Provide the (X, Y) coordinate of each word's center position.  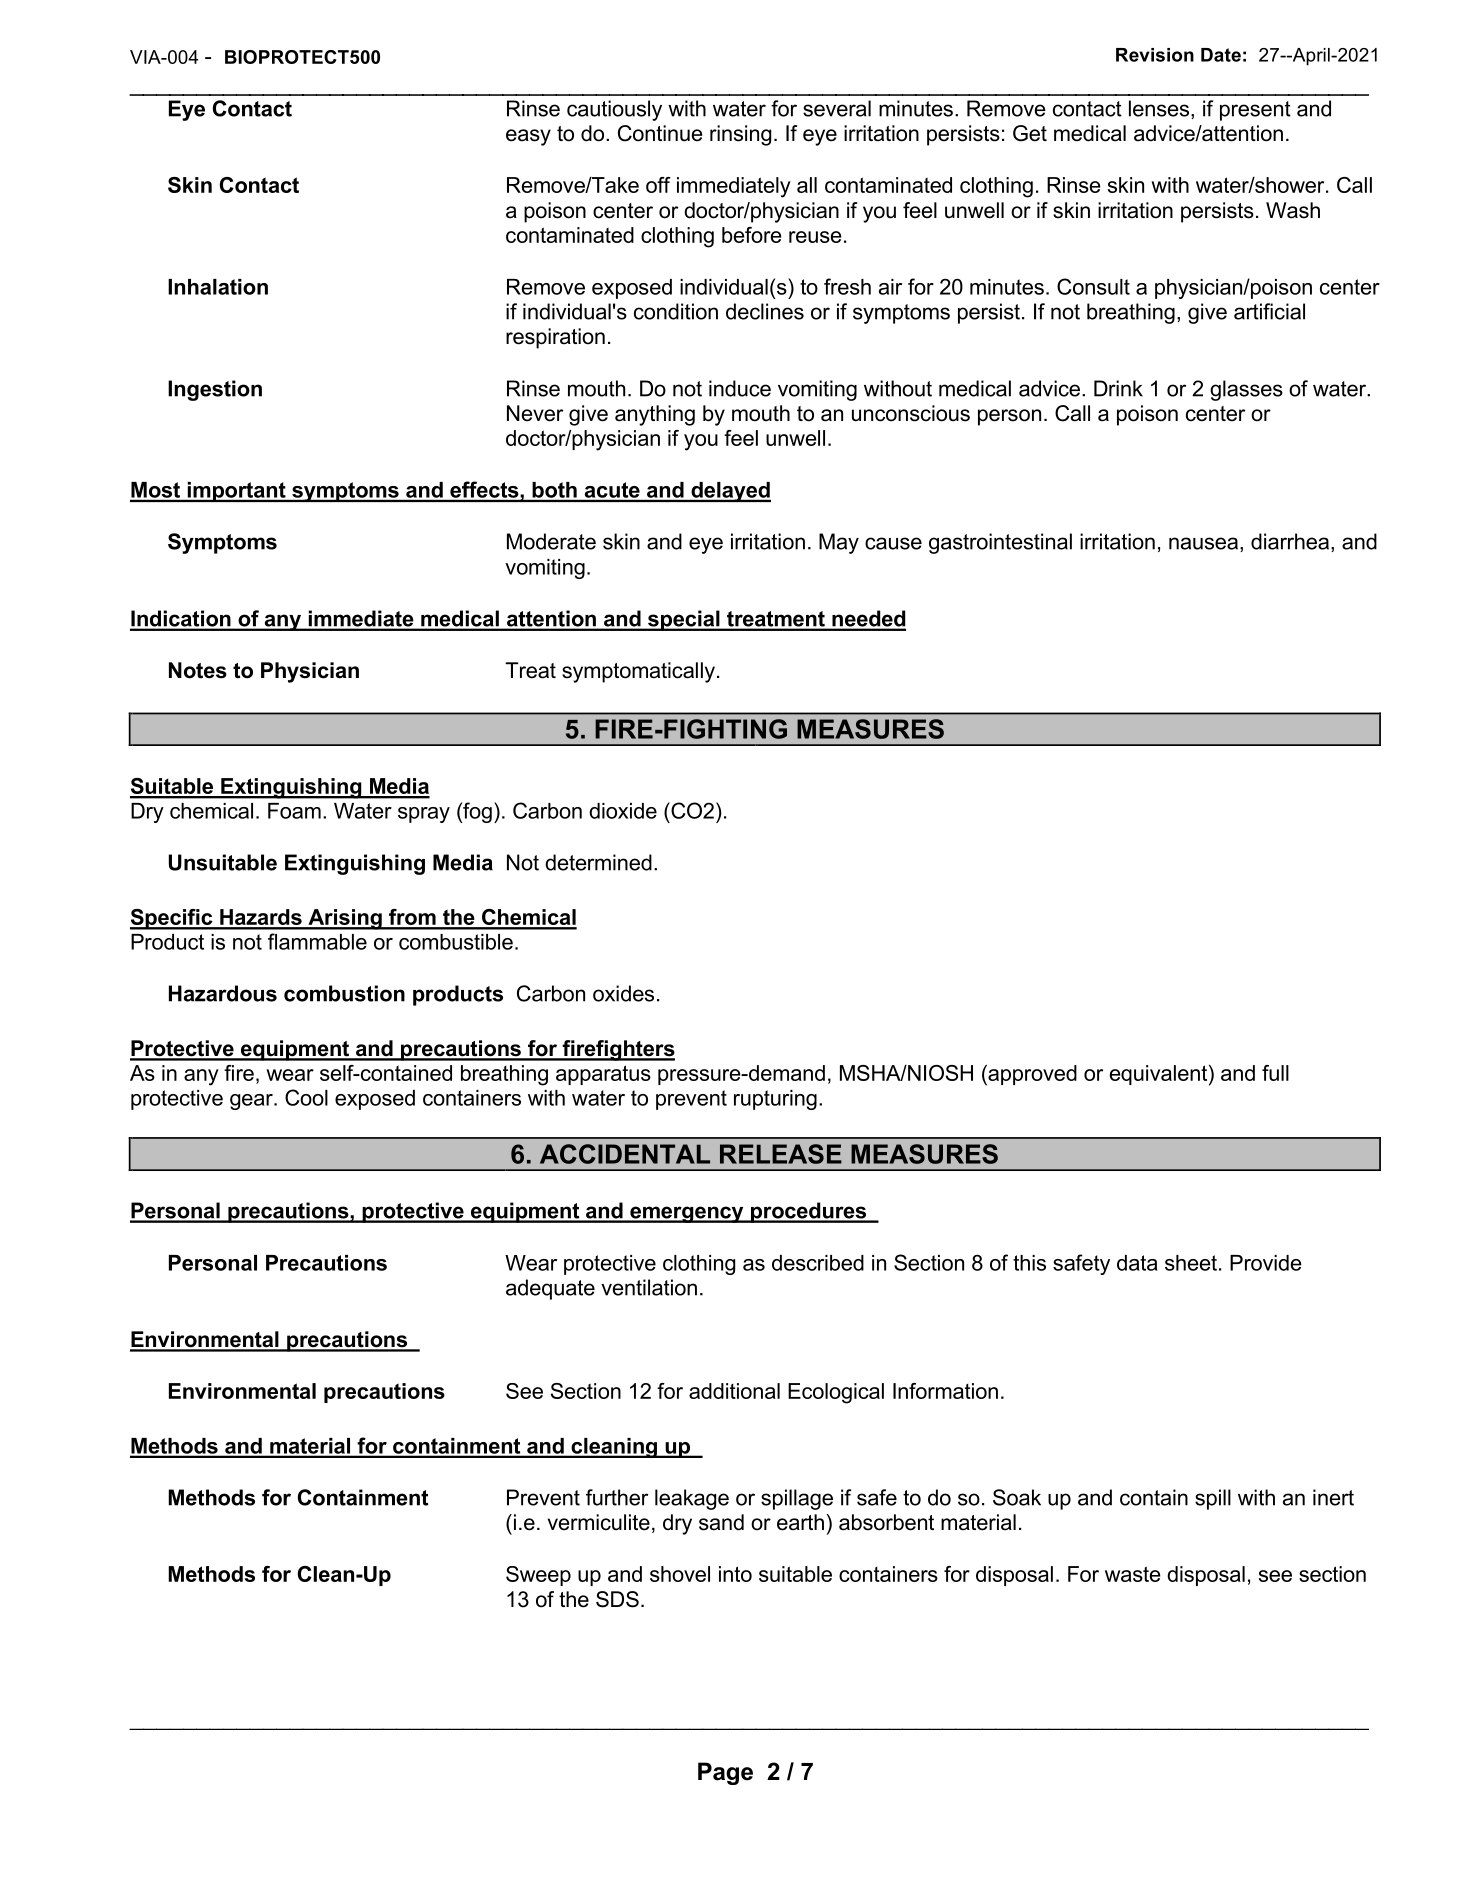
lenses (1160, 109)
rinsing (740, 135)
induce (740, 388)
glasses (1246, 390)
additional (734, 1391)
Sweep (538, 1576)
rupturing (775, 1100)
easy (528, 137)
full (1275, 1073)
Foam (294, 811)
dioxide (623, 811)
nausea (1203, 543)
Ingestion (215, 390)
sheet (1191, 1263)
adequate (550, 1289)
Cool (306, 1097)
